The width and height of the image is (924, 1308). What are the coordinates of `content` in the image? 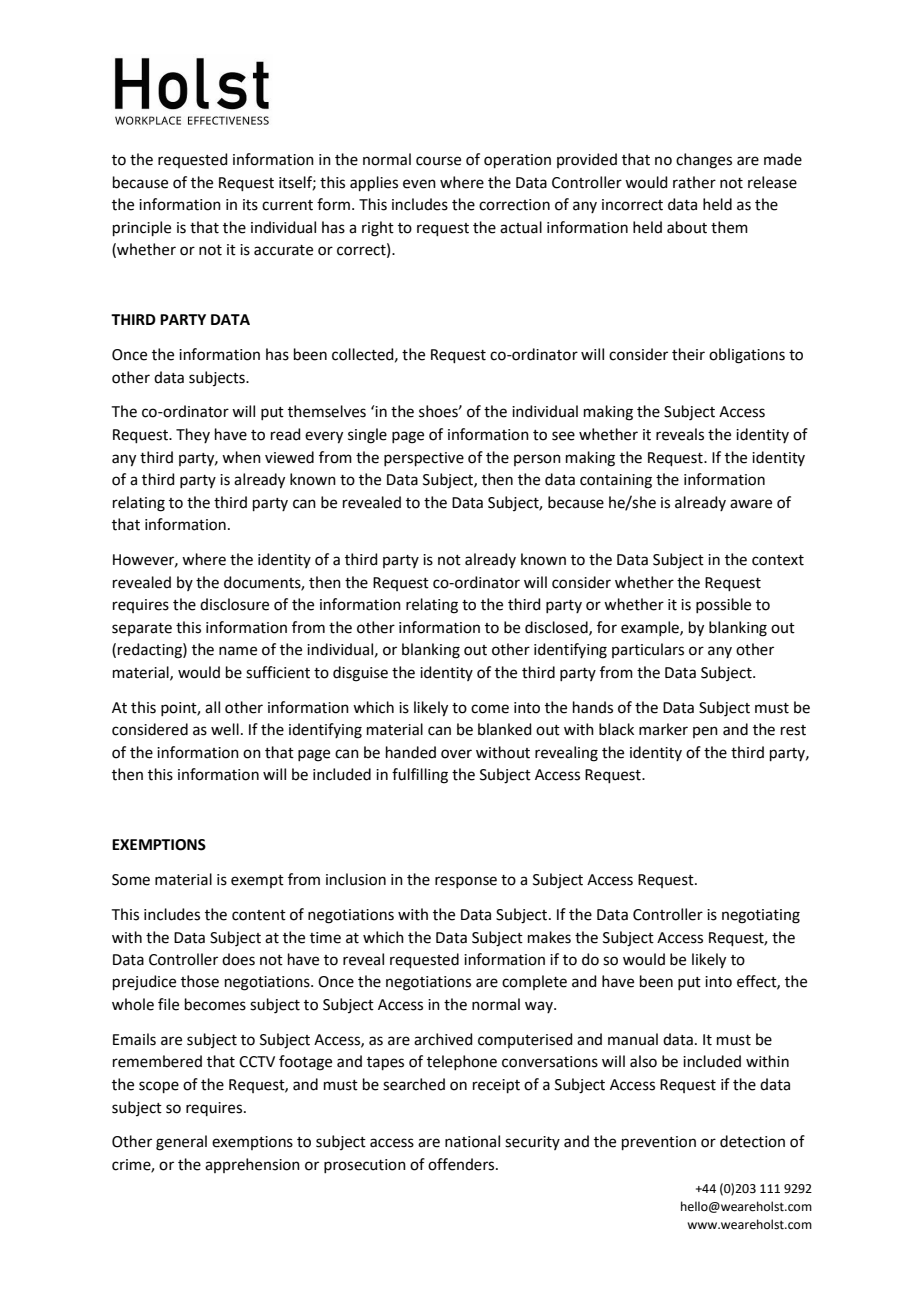 It's located at (259, 915).
